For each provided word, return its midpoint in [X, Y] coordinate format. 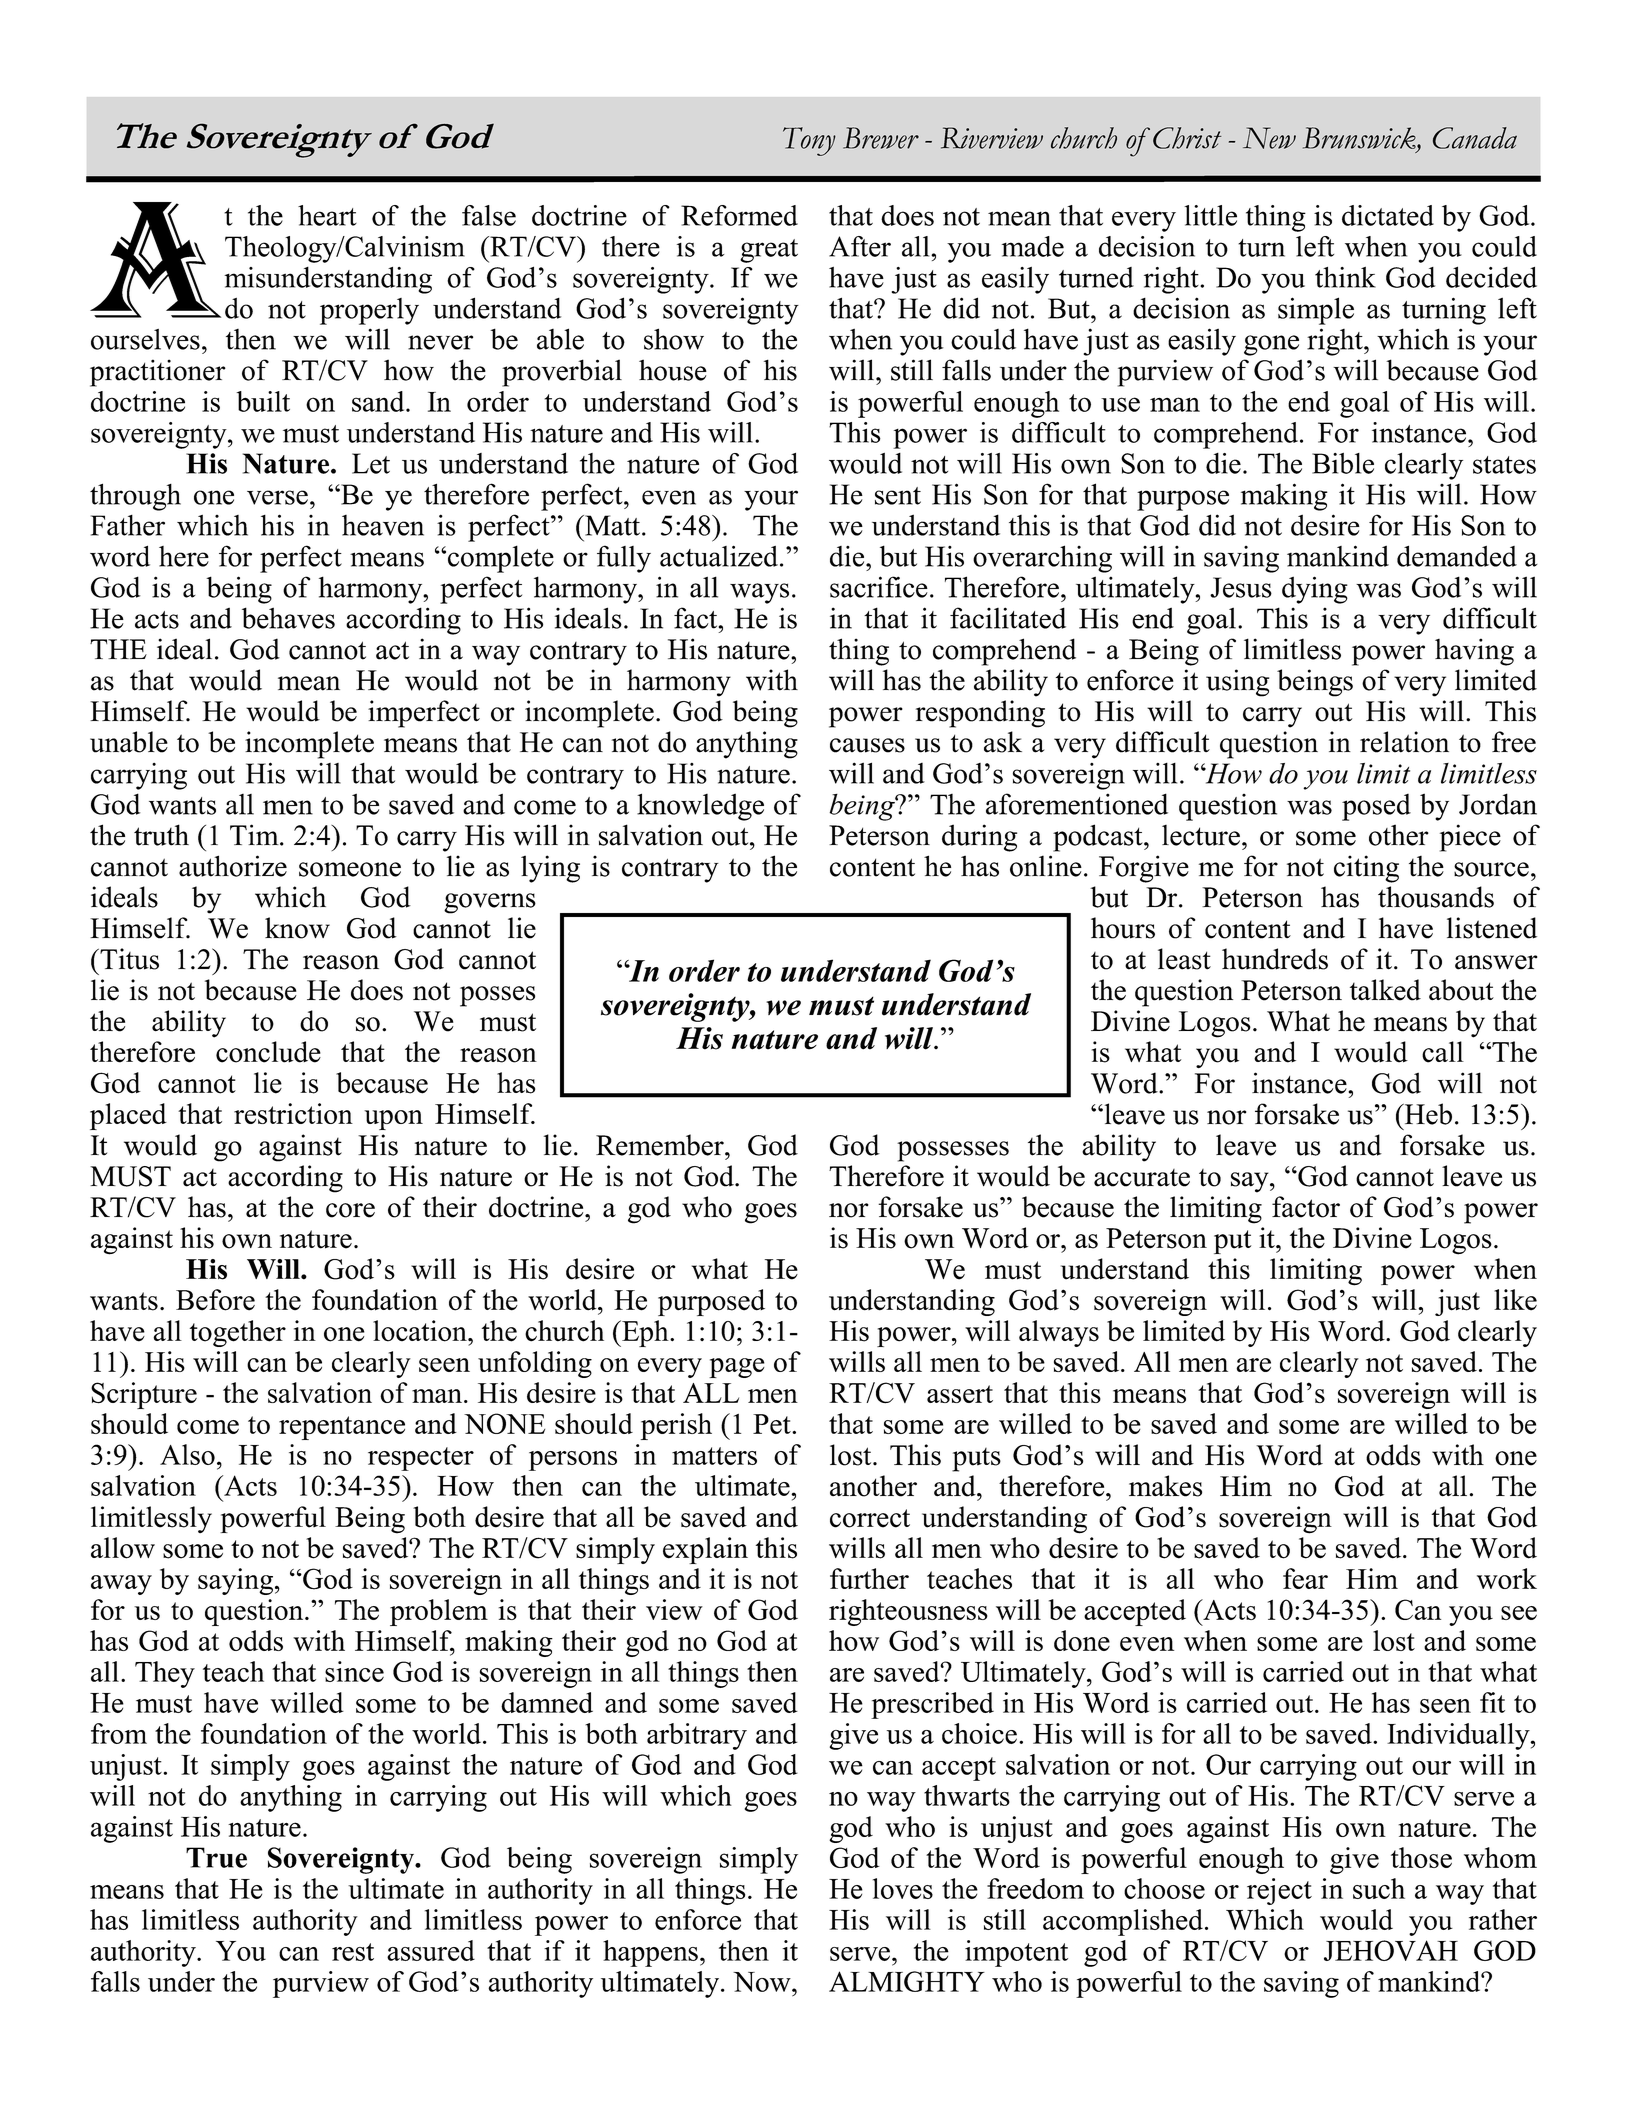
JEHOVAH [1391, 1950]
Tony [809, 141]
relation [1404, 742]
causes [867, 745]
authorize [233, 866]
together [238, 1333]
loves [903, 1888]
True [216, 1857]
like [1515, 1300]
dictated [1388, 215]
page [737, 1368]
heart [327, 215]
